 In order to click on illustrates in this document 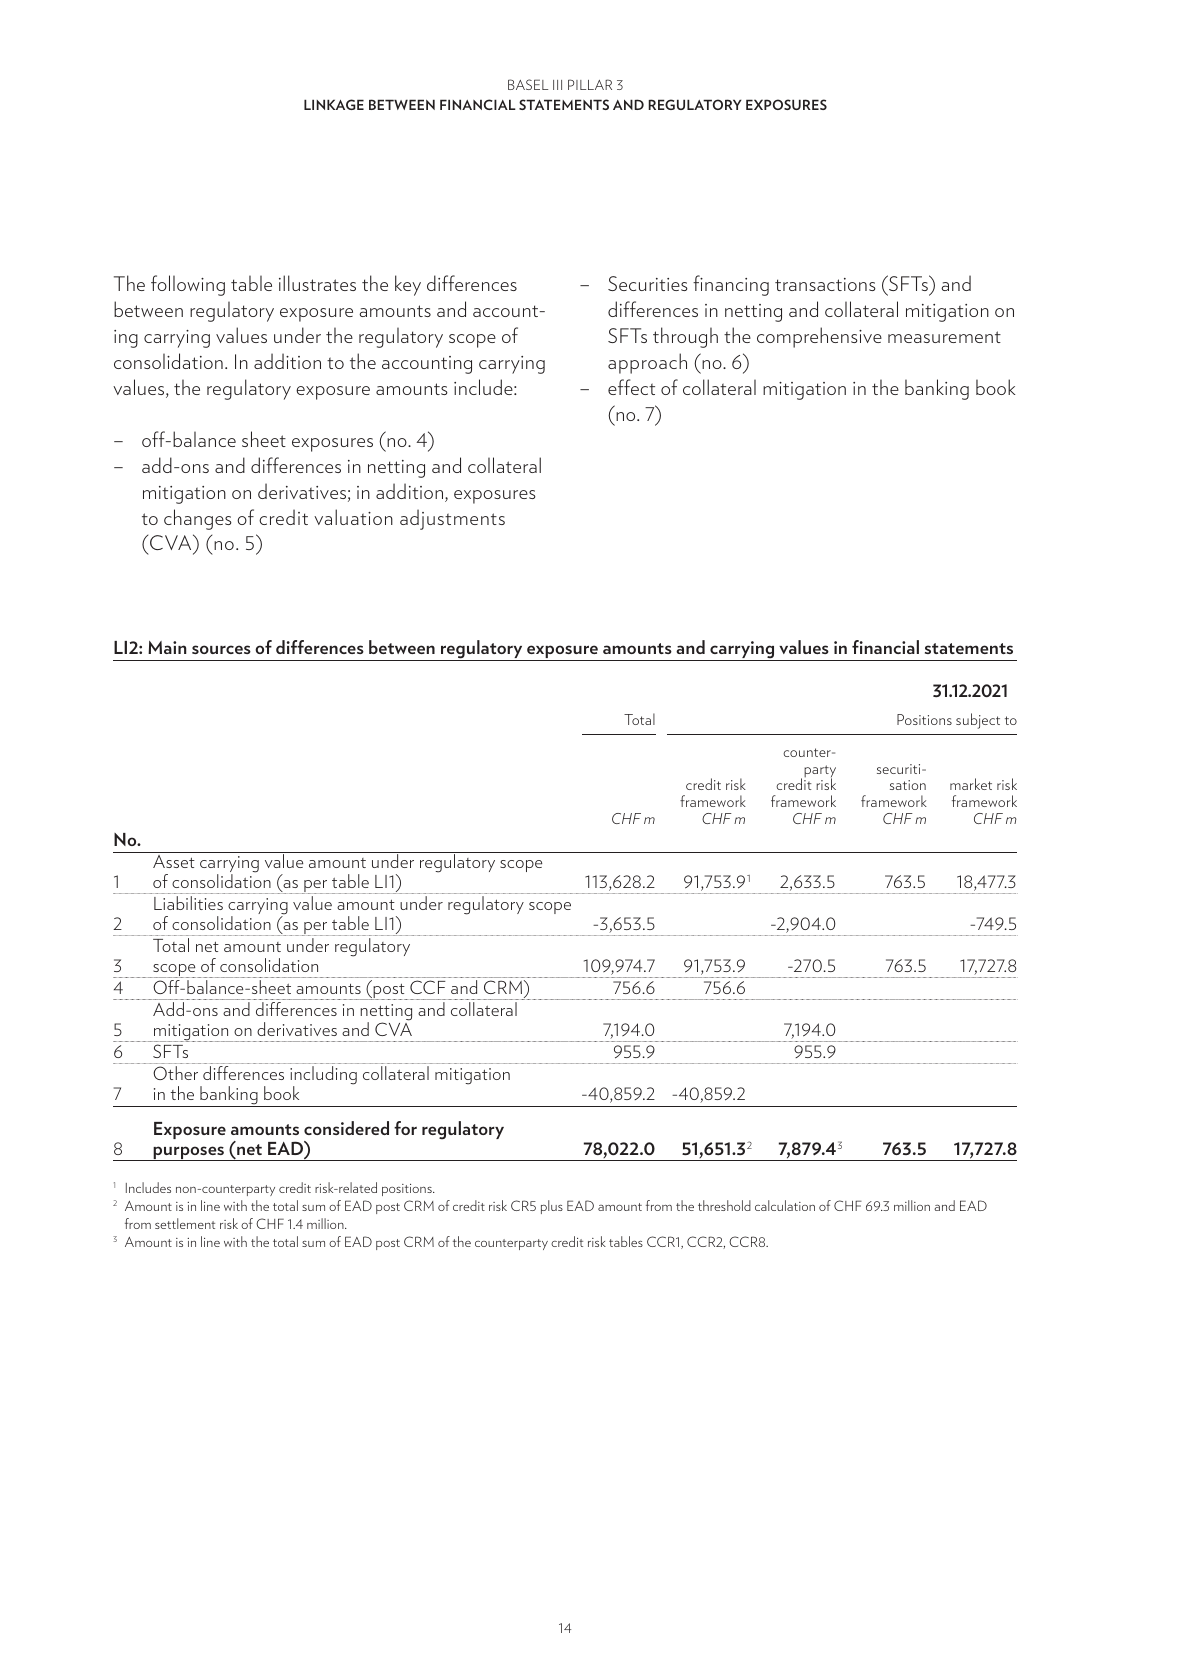, I will do `click(317, 283)`.
